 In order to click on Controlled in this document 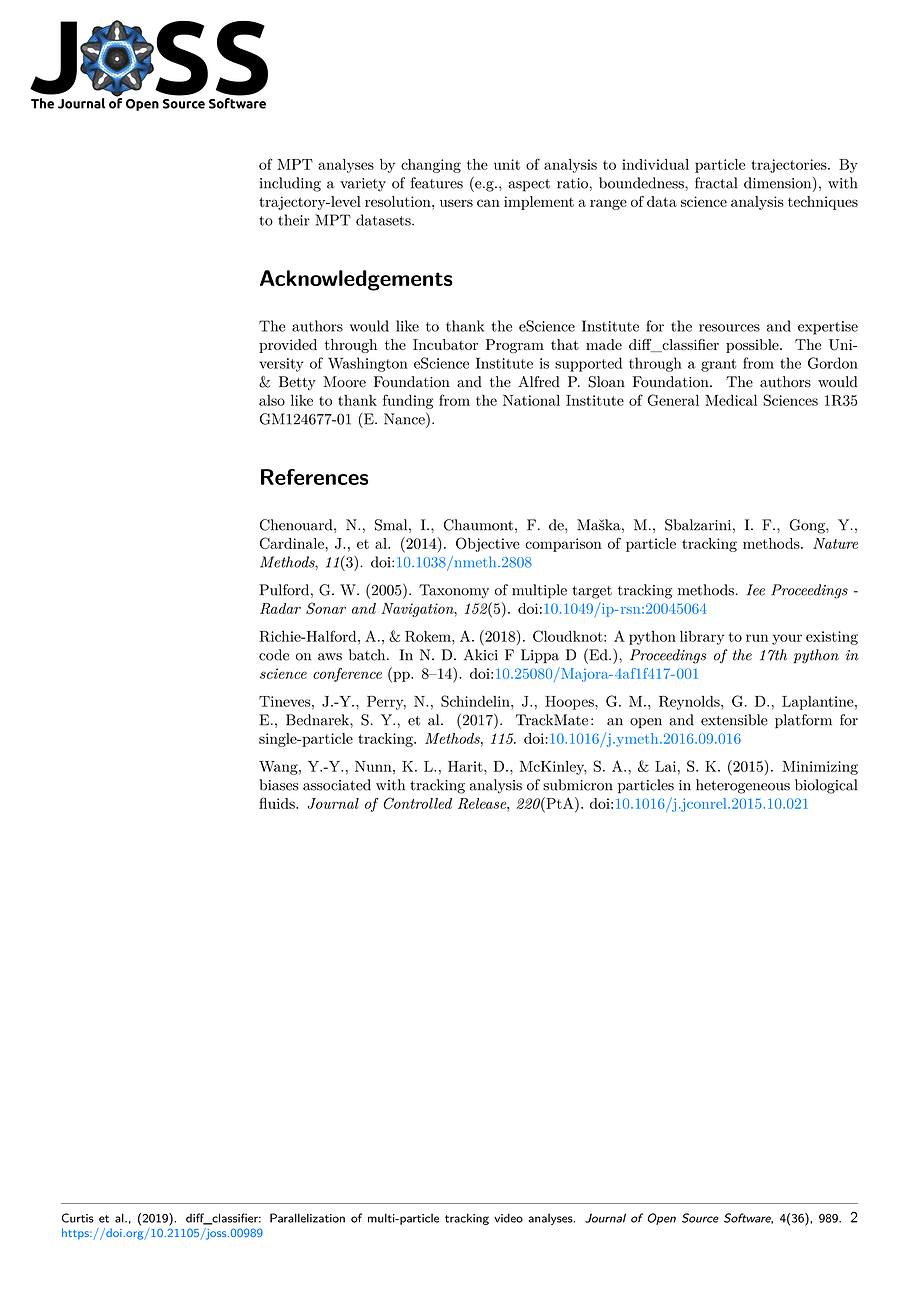, I will do `click(418, 803)`.
